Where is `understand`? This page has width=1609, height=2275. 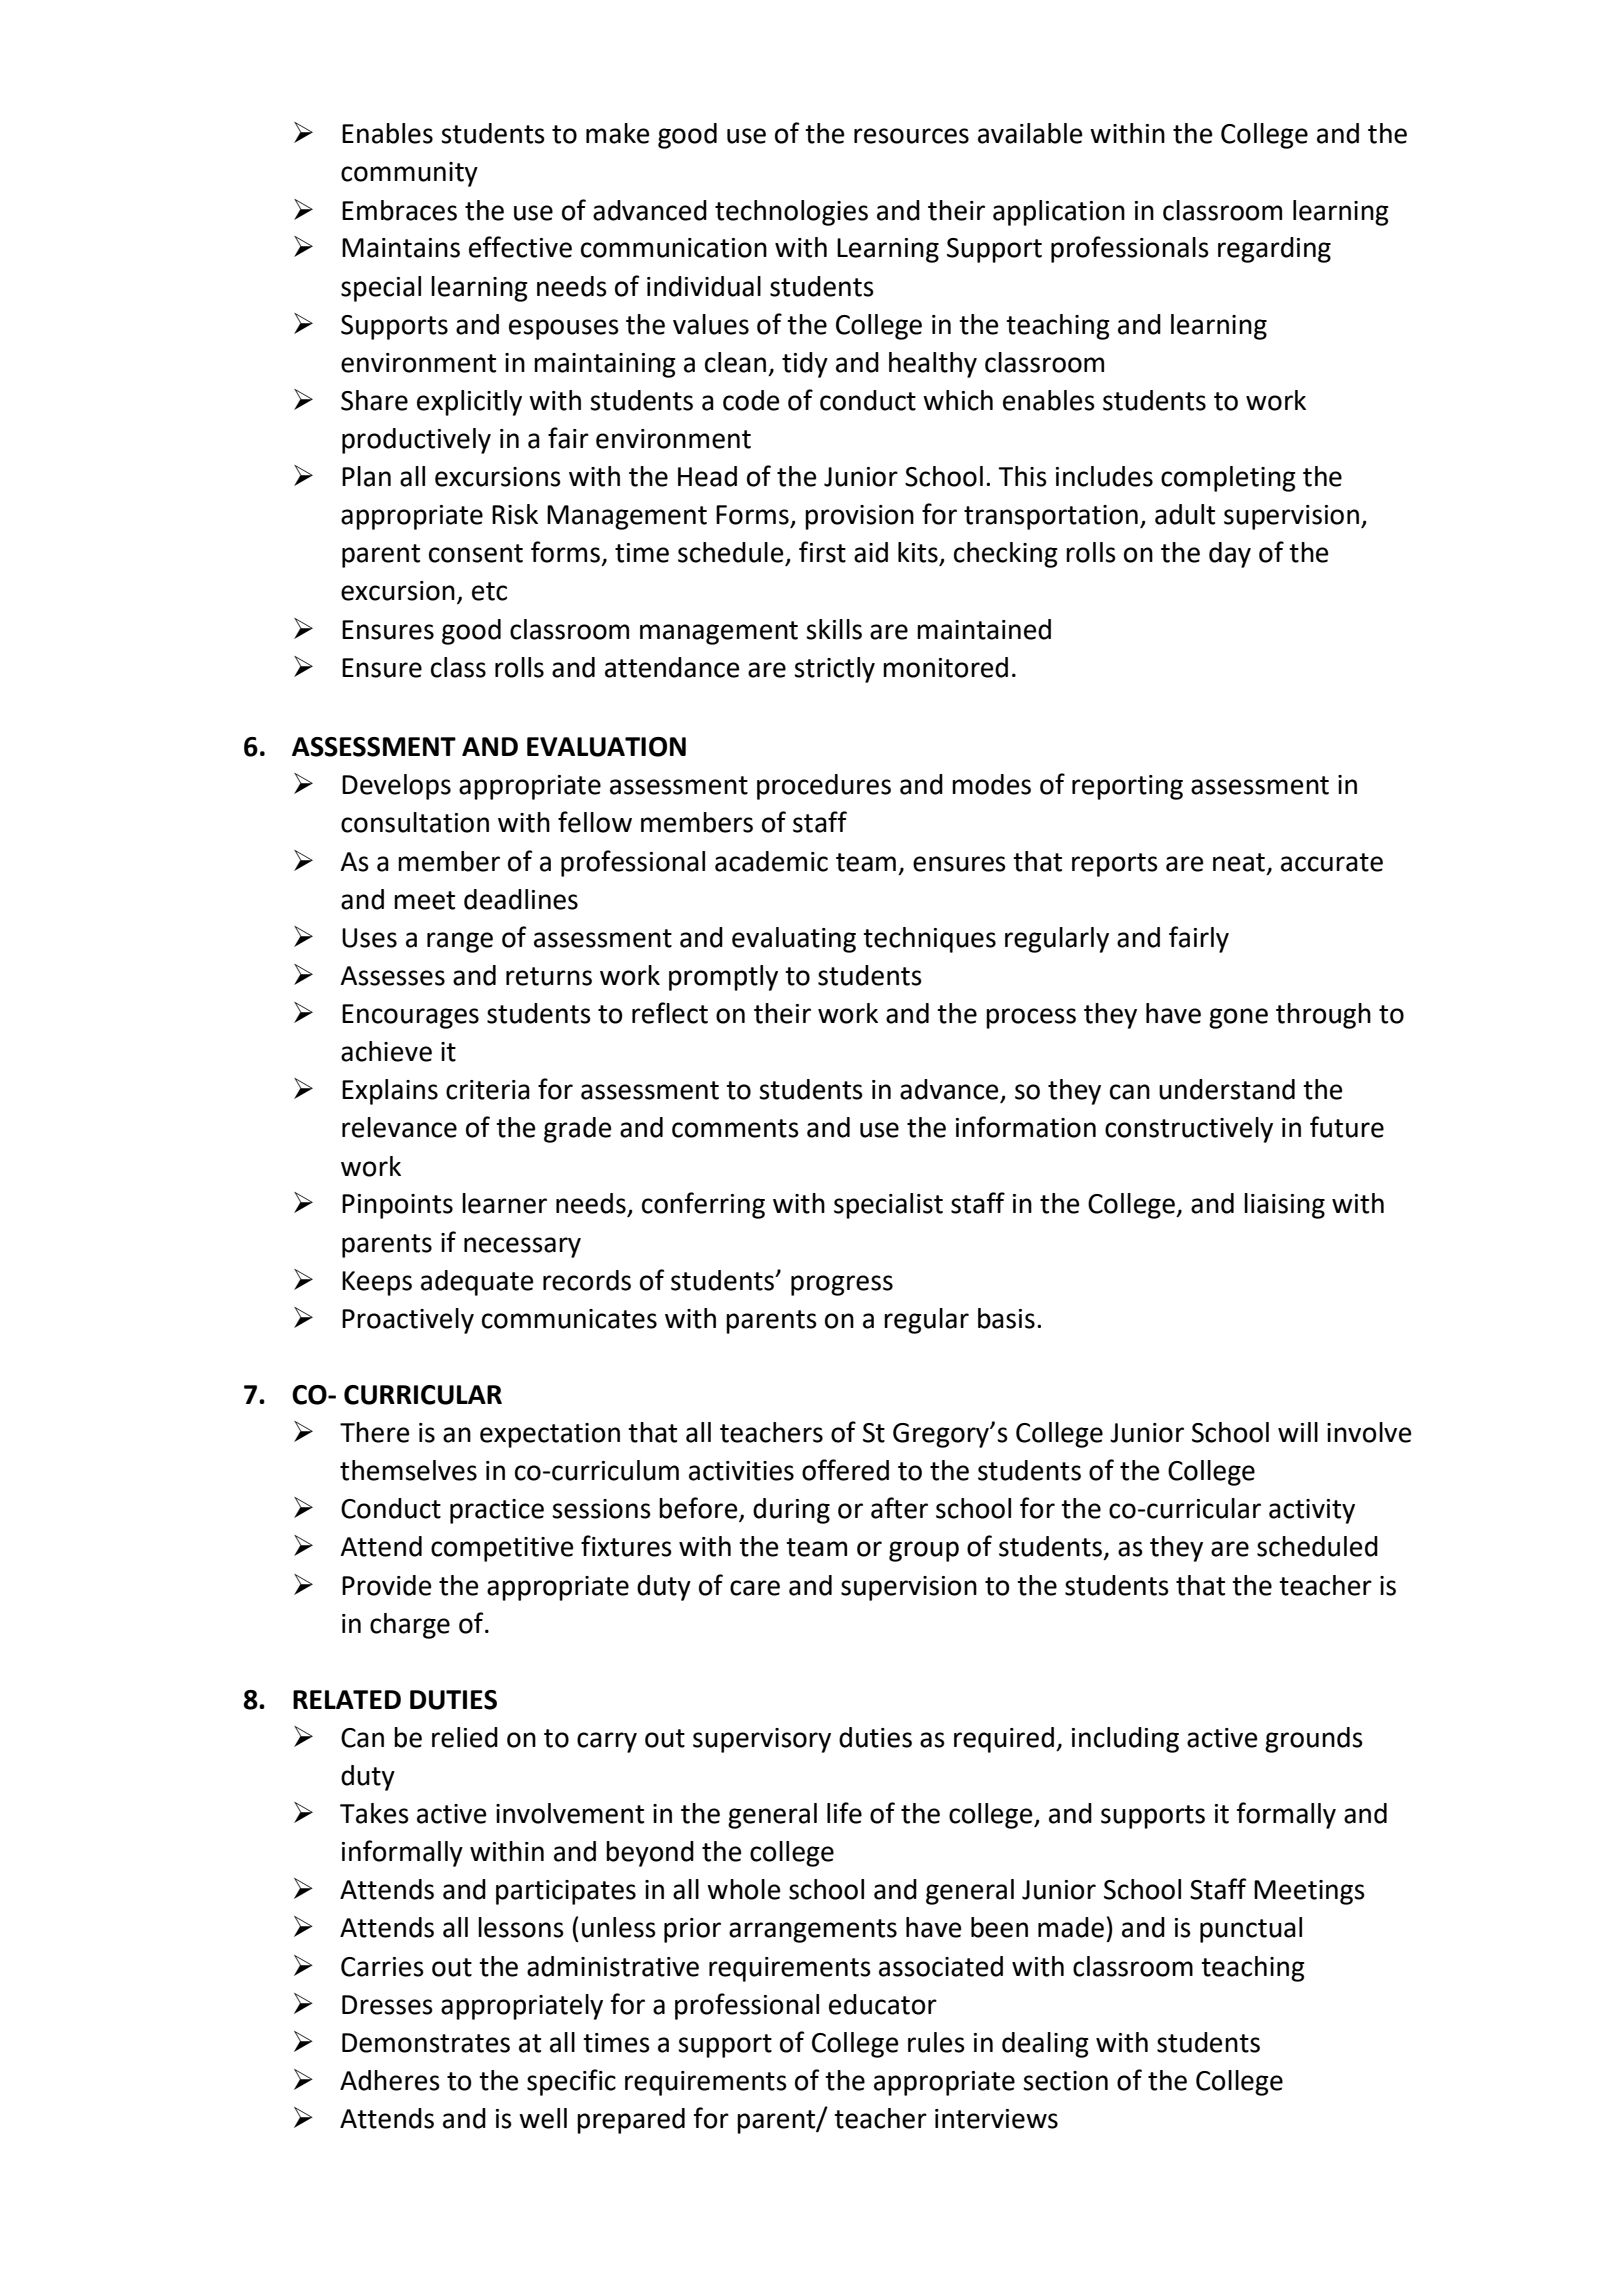
understand is located at coordinates (1227, 1089).
